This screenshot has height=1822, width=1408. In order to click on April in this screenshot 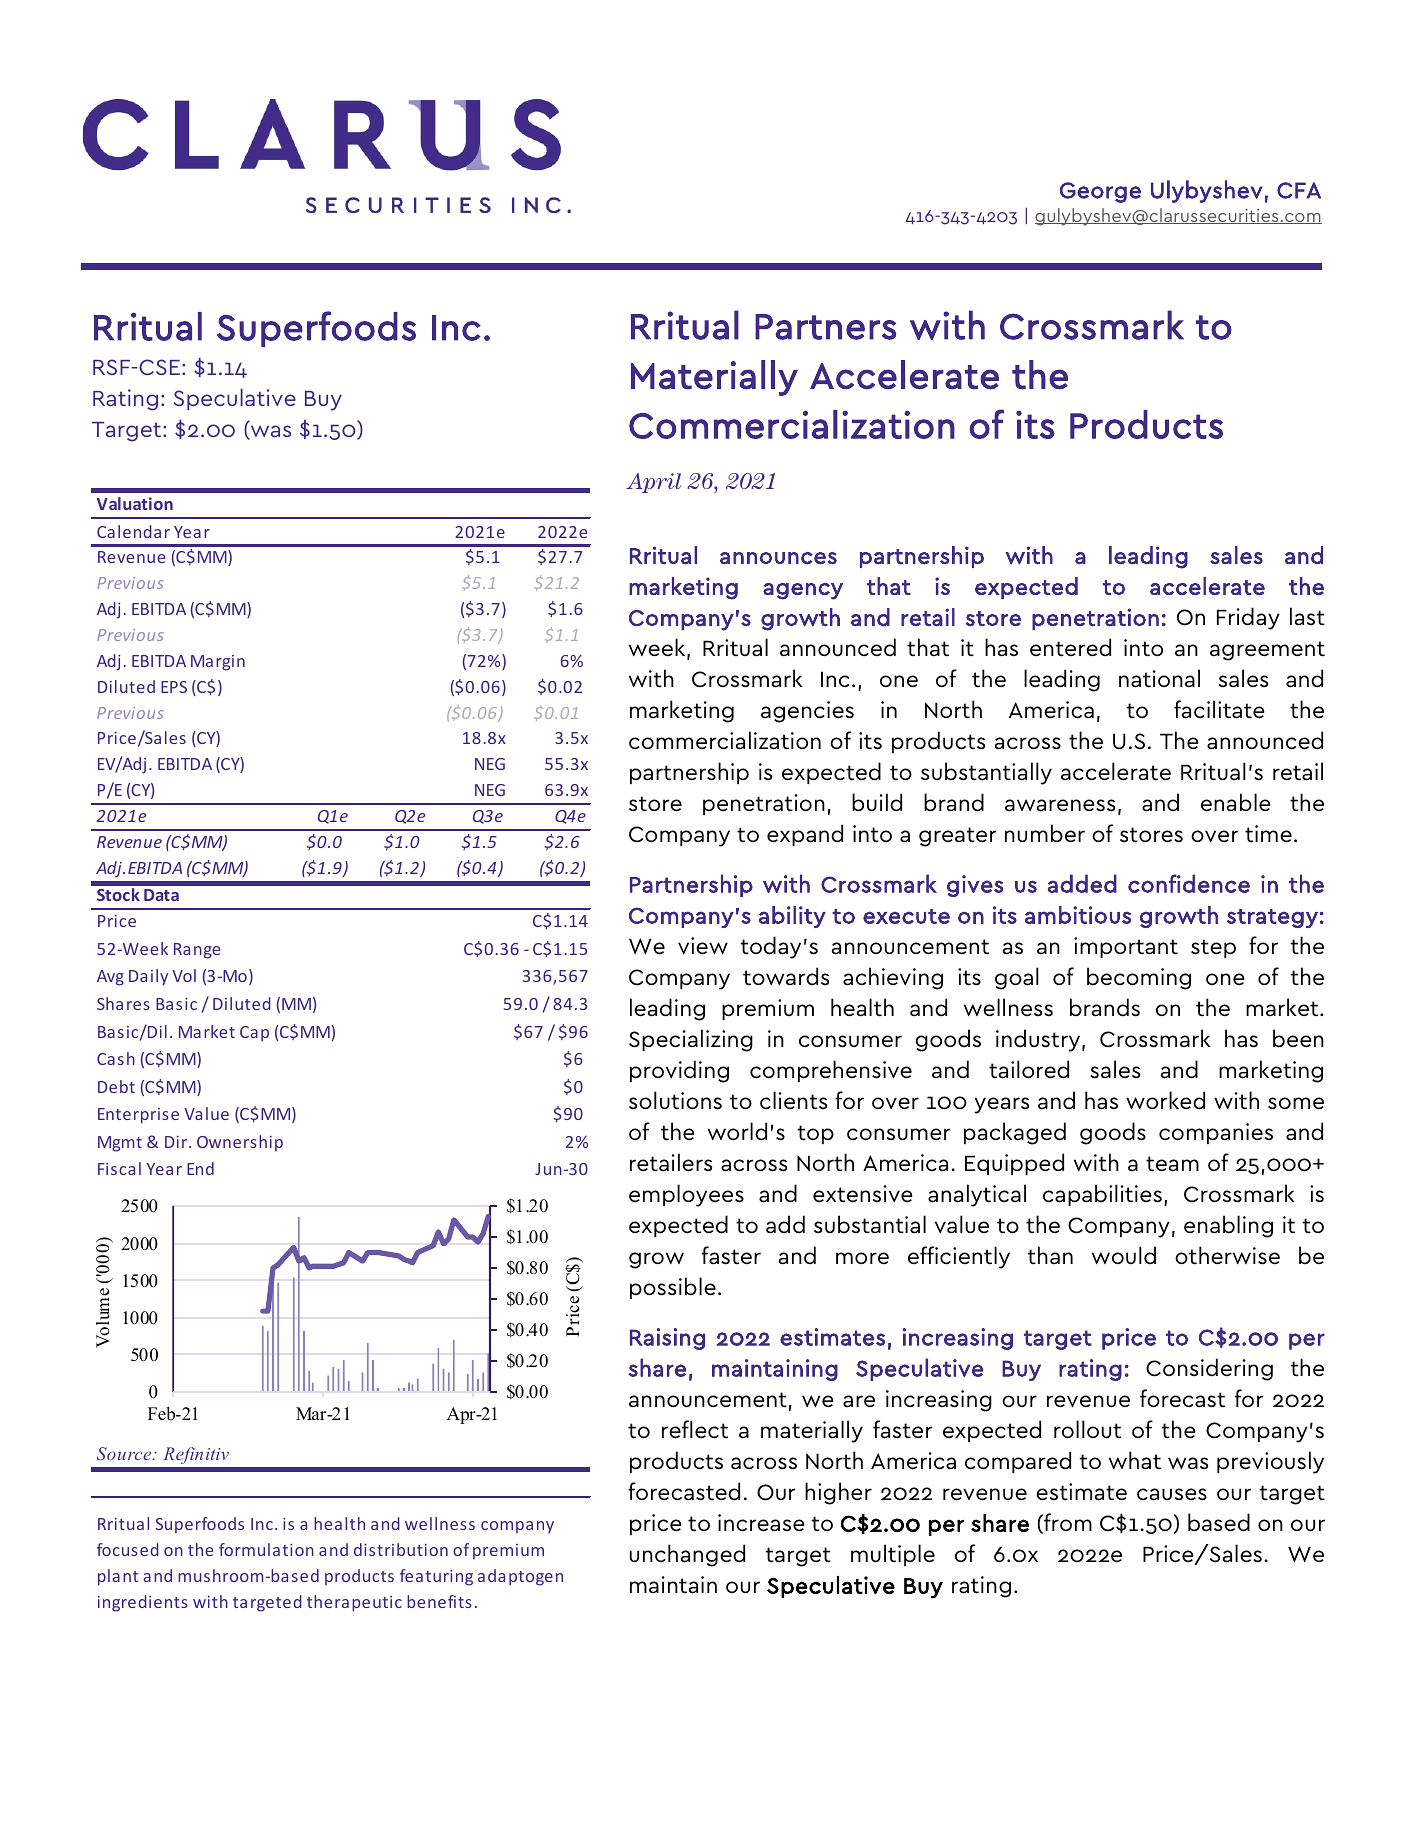, I will do `click(653, 483)`.
